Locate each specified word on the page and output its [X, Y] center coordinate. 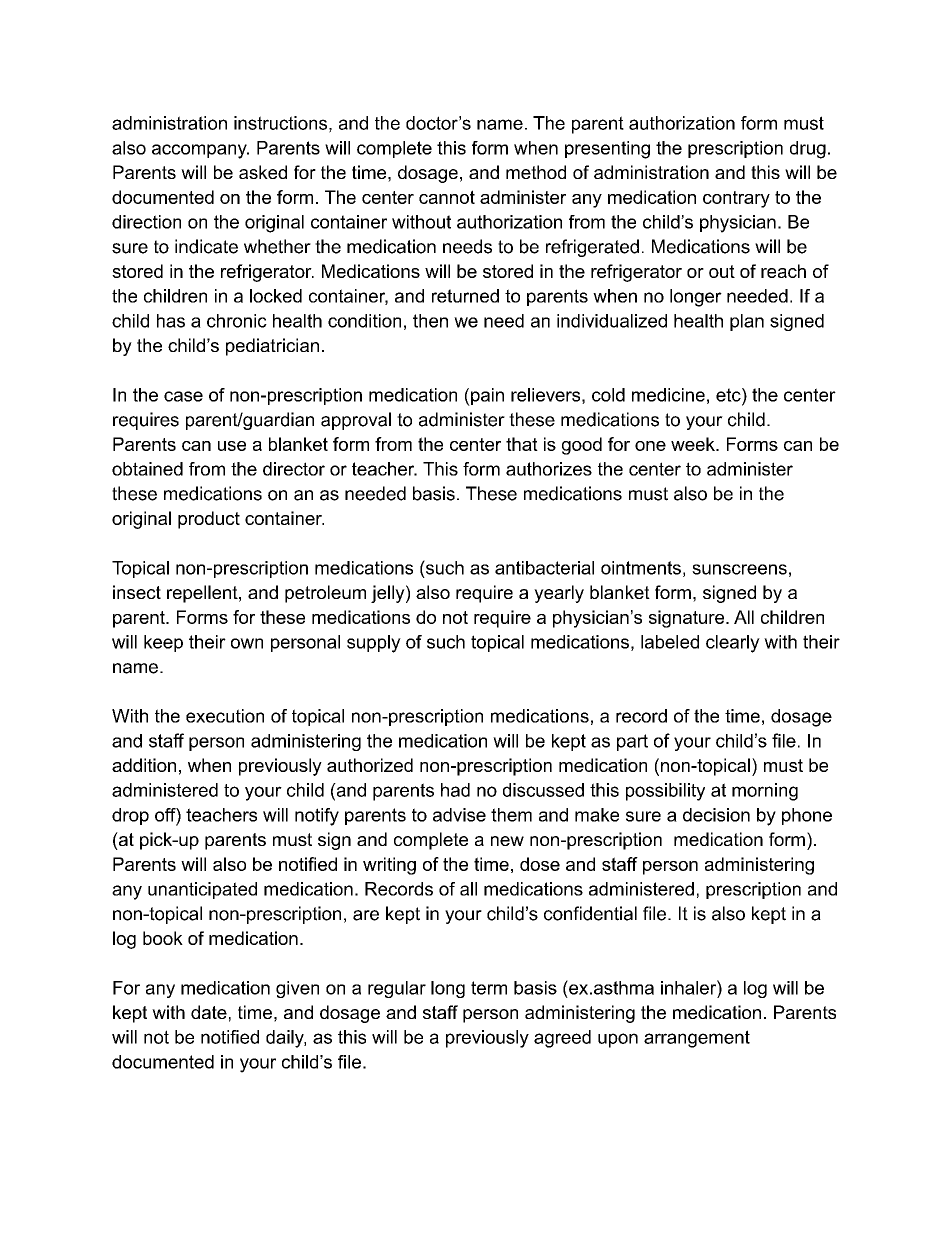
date [209, 1012]
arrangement [697, 1039]
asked [263, 172]
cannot [447, 197]
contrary [736, 199]
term [489, 988]
